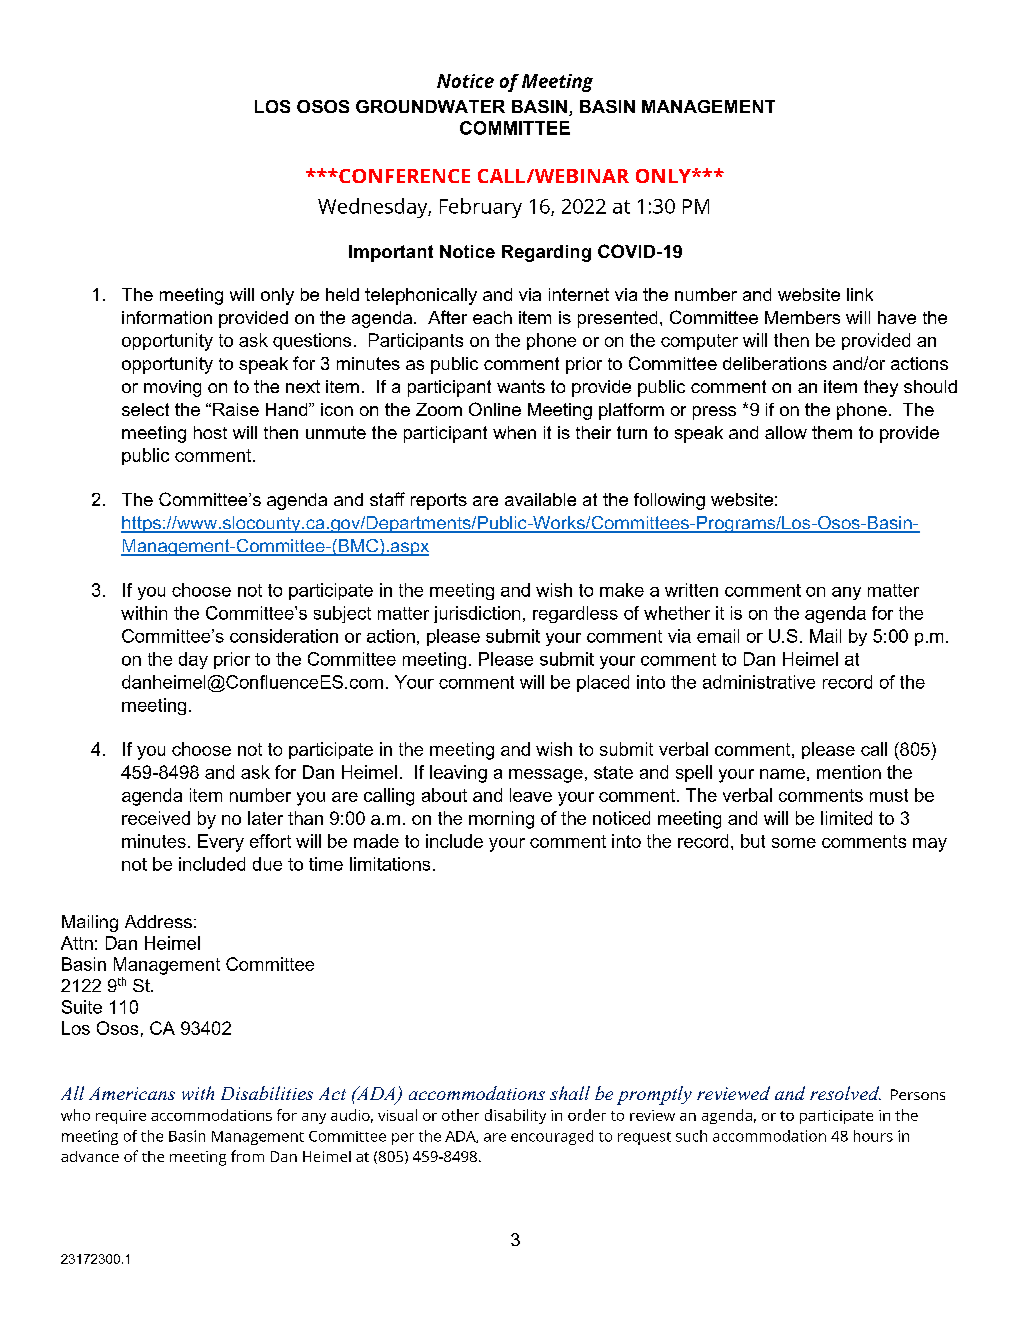  What do you see at coordinates (873, 1136) in the page?
I see `hours` at bounding box center [873, 1136].
